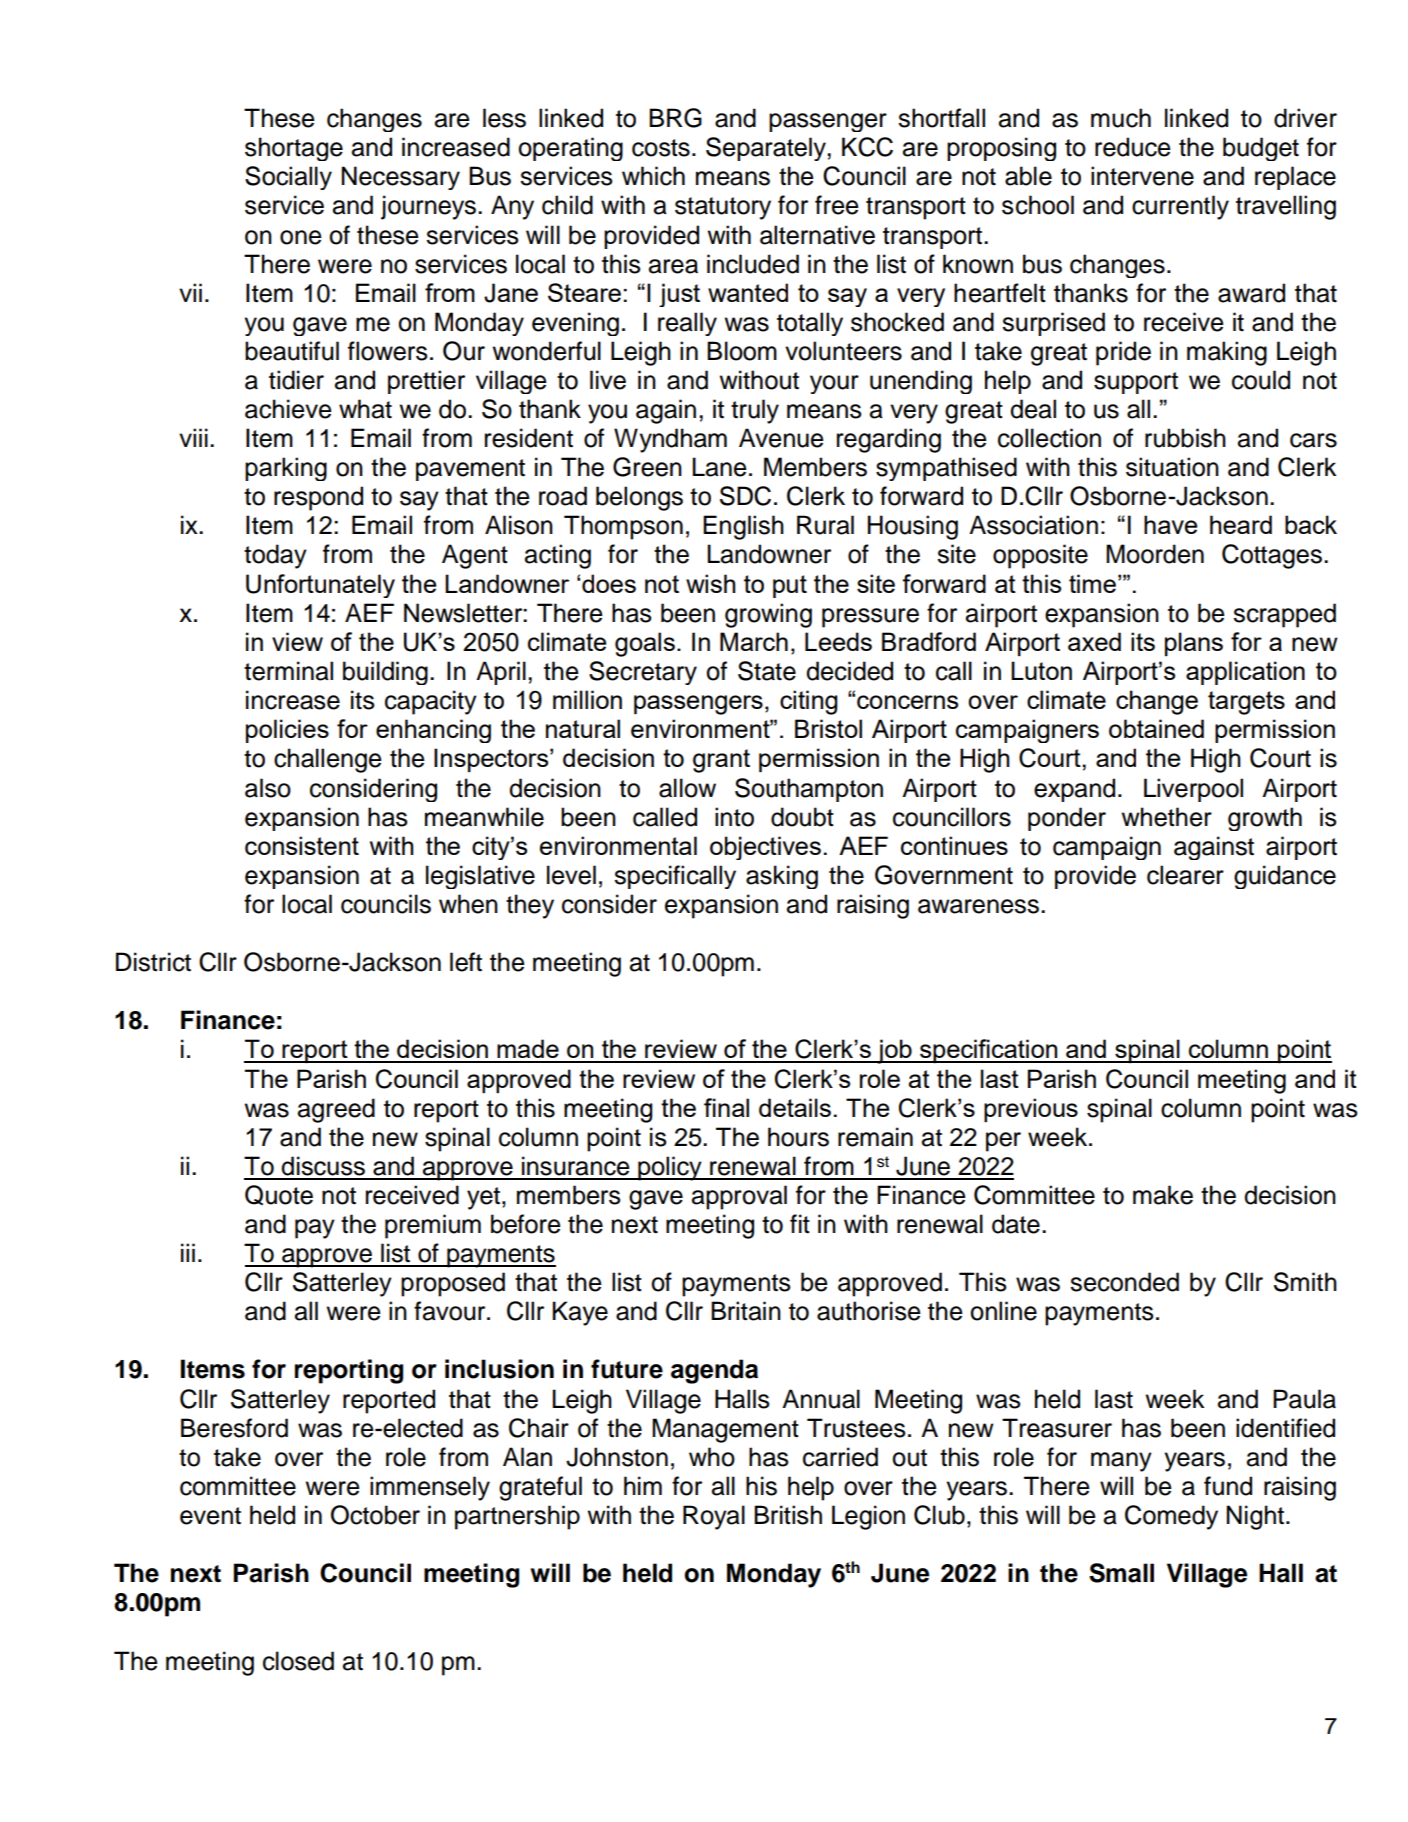  I want to click on final, so click(726, 1107).
